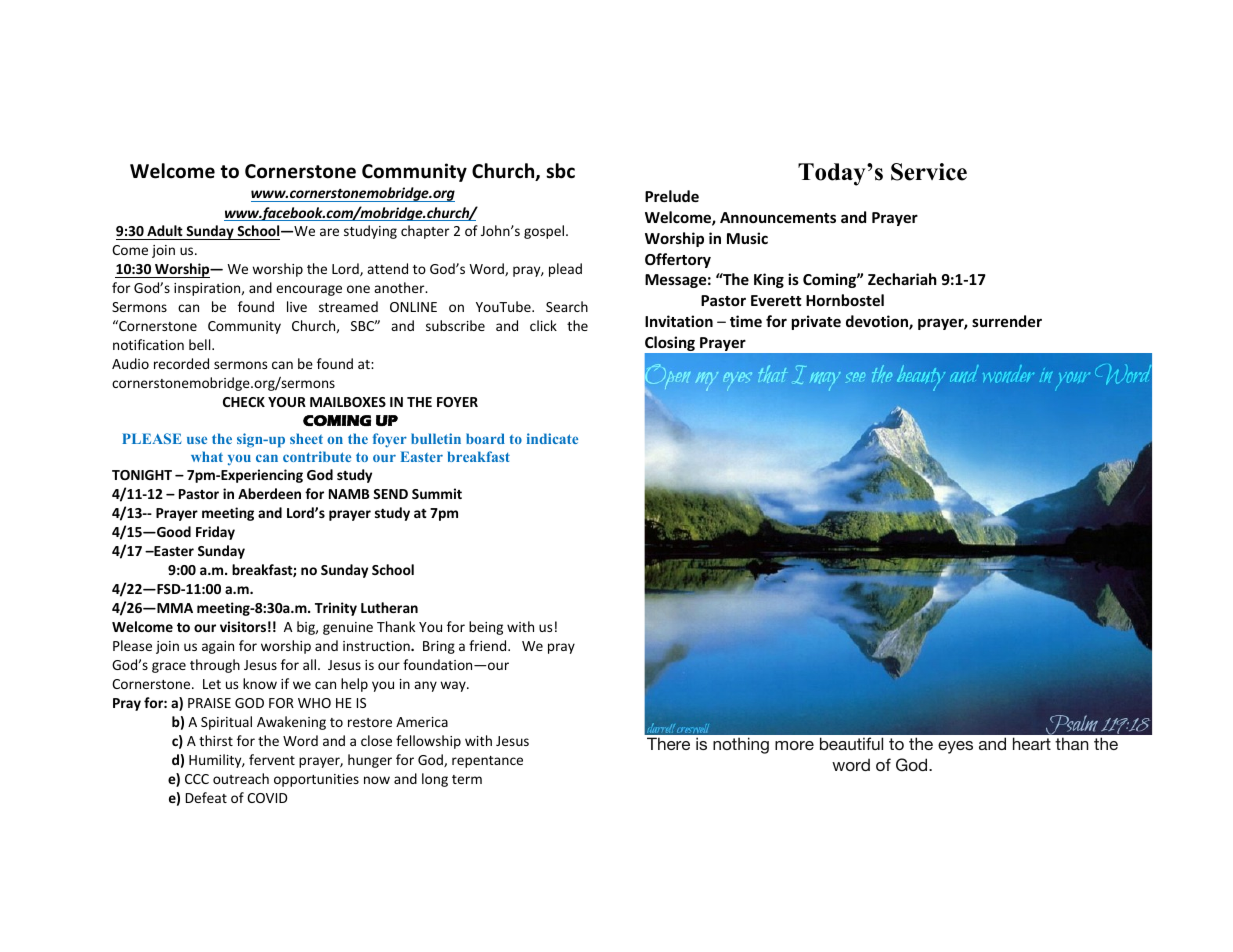 This image has width=1233, height=952. I want to click on Service, so click(929, 172).
